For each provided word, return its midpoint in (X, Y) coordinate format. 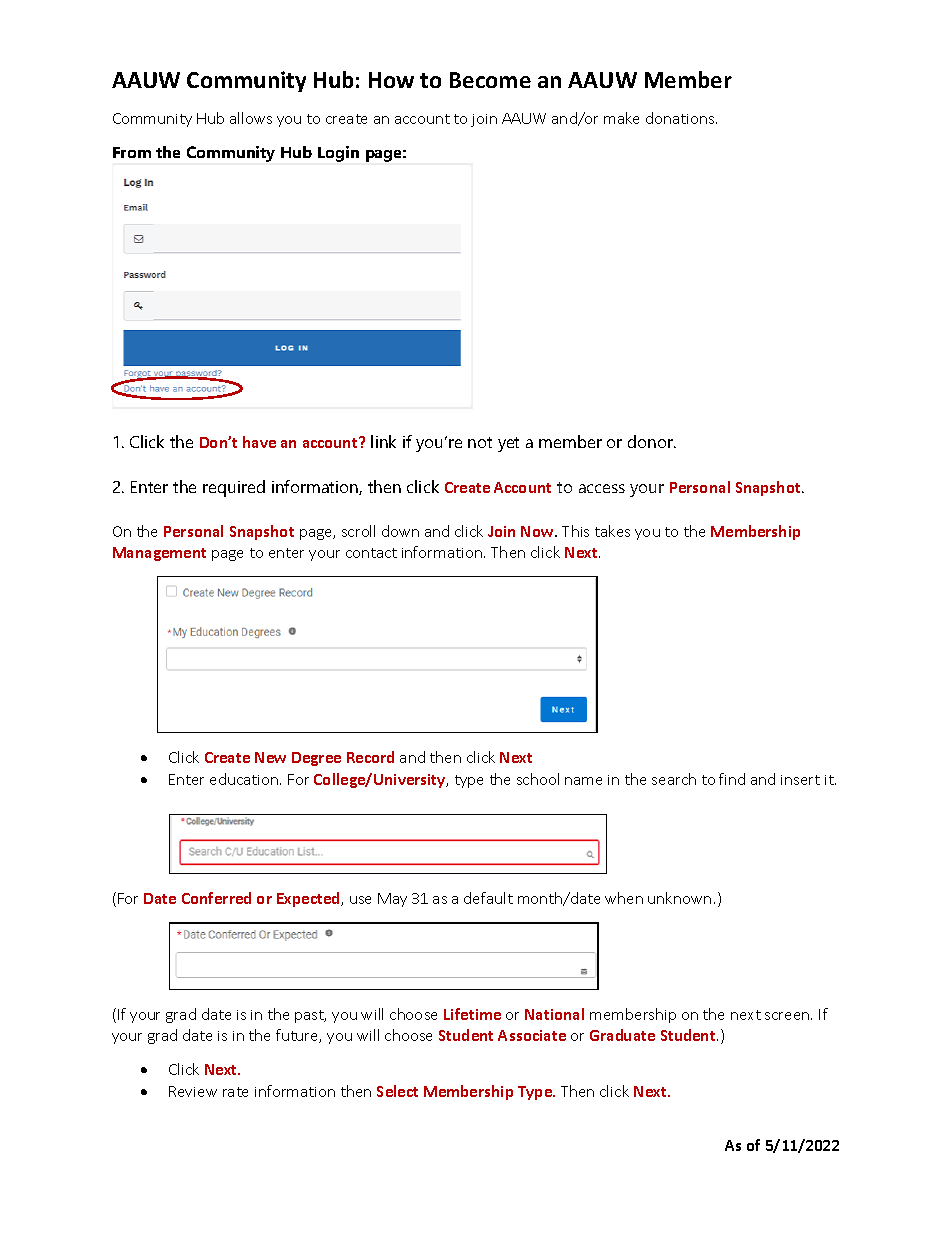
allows (251, 118)
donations (681, 118)
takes (612, 531)
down (400, 531)
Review (193, 1091)
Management (159, 554)
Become (490, 80)
